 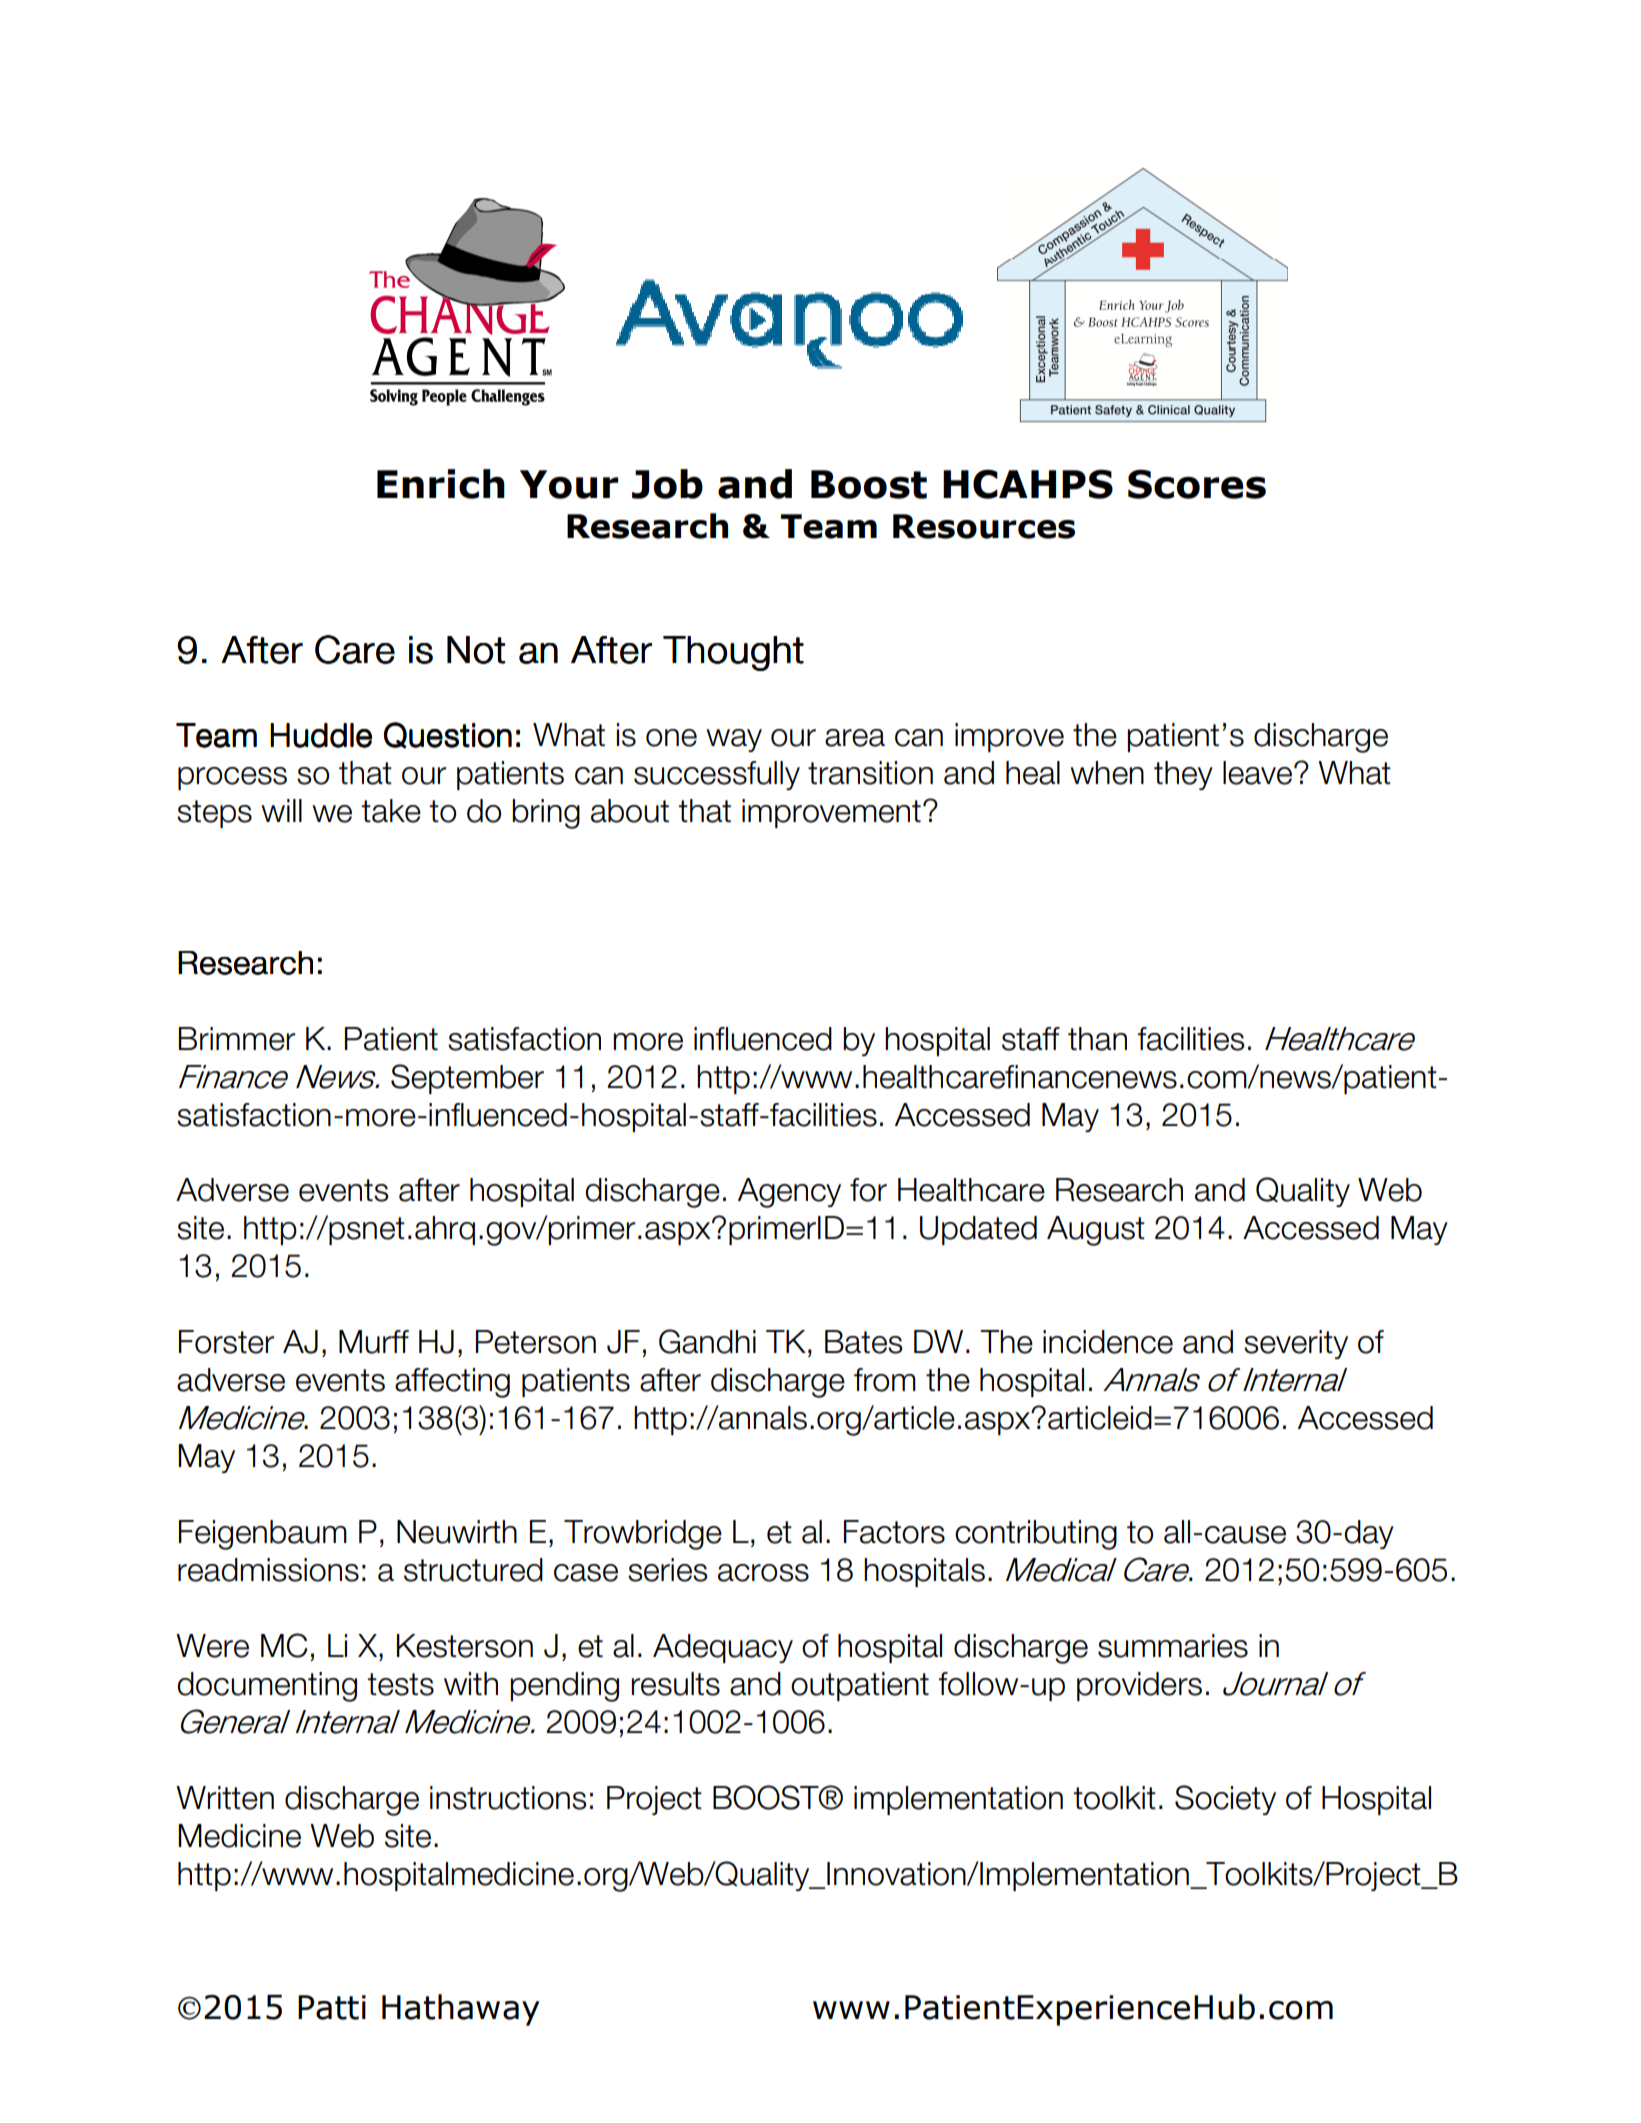 I want to click on Job, so click(x=667, y=484).
